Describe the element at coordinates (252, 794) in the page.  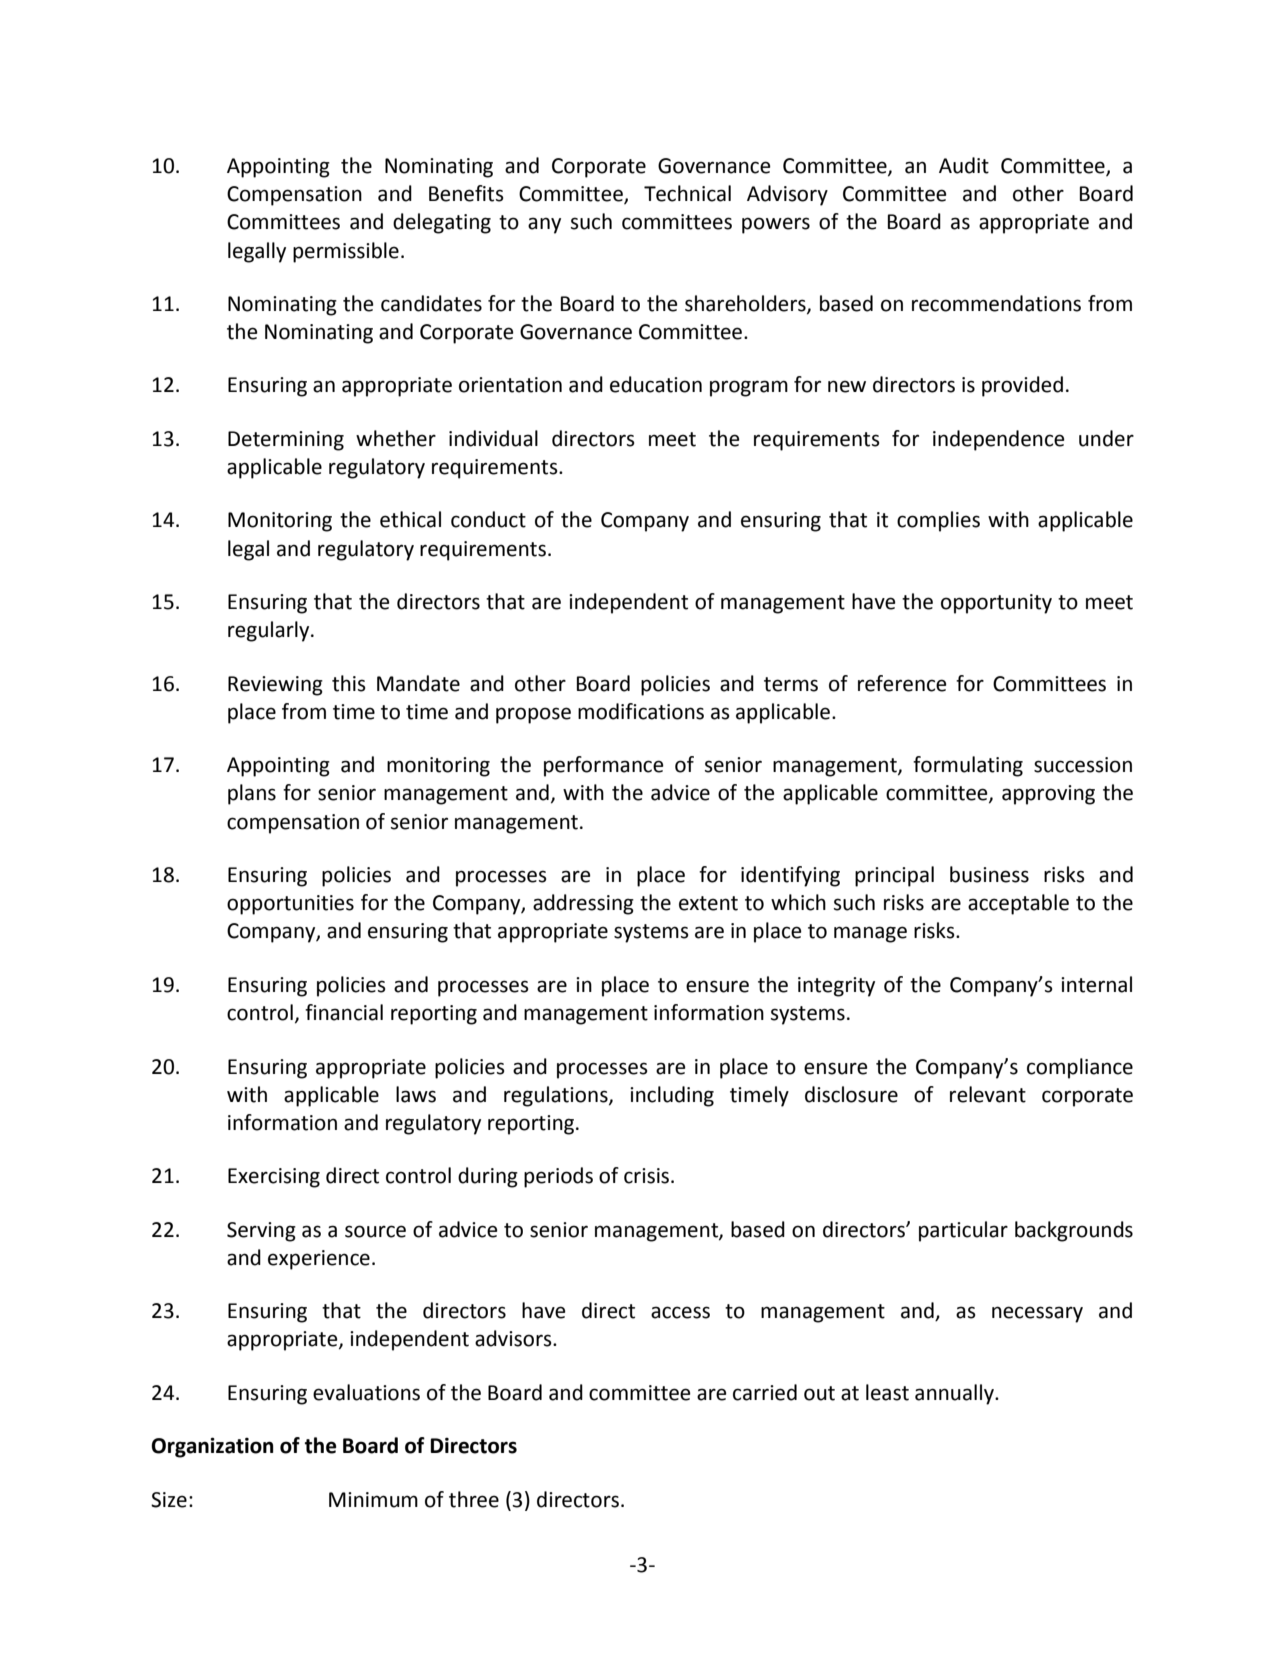
I see `plans` at that location.
